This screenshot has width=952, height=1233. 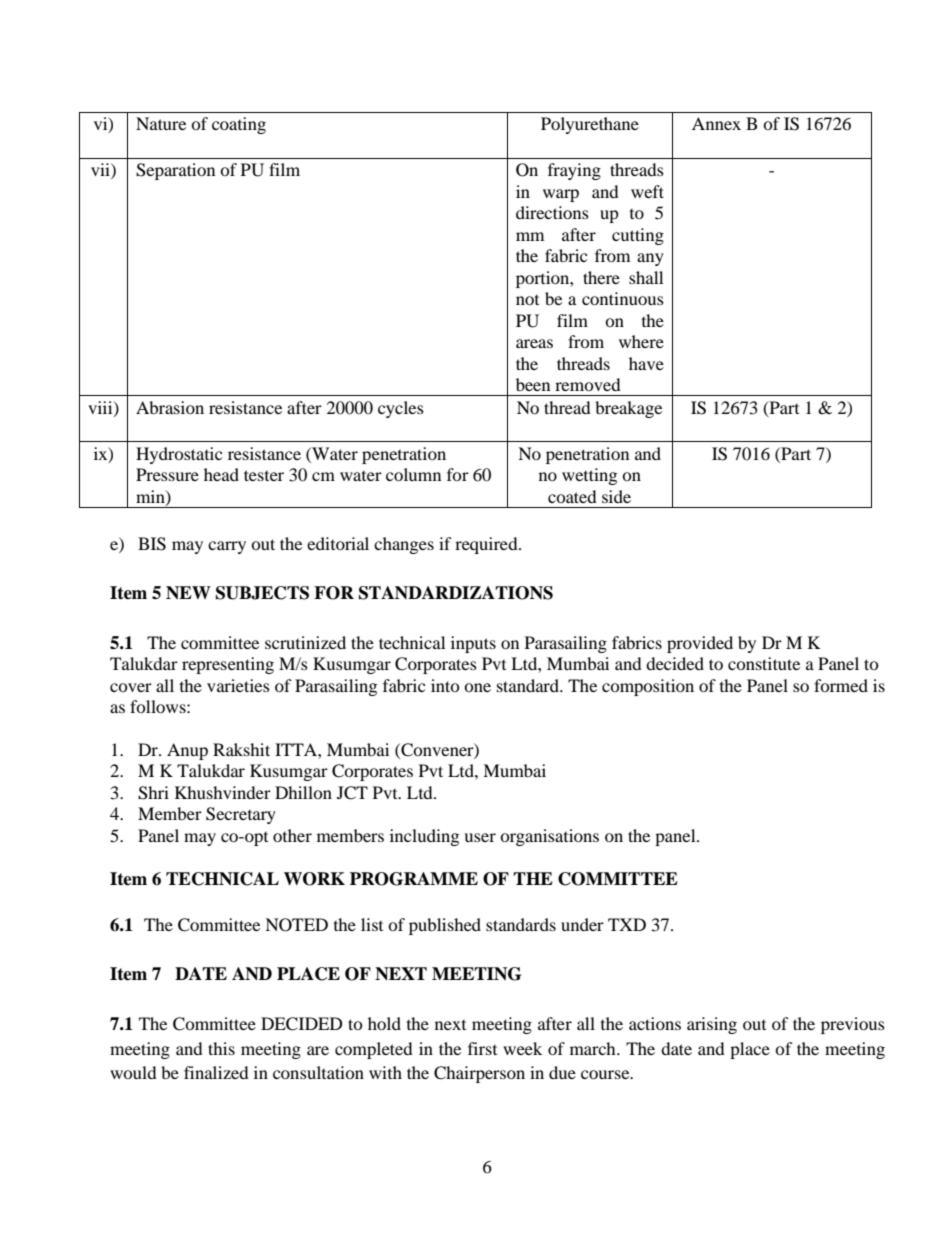 I want to click on Shri, so click(x=153, y=793).
